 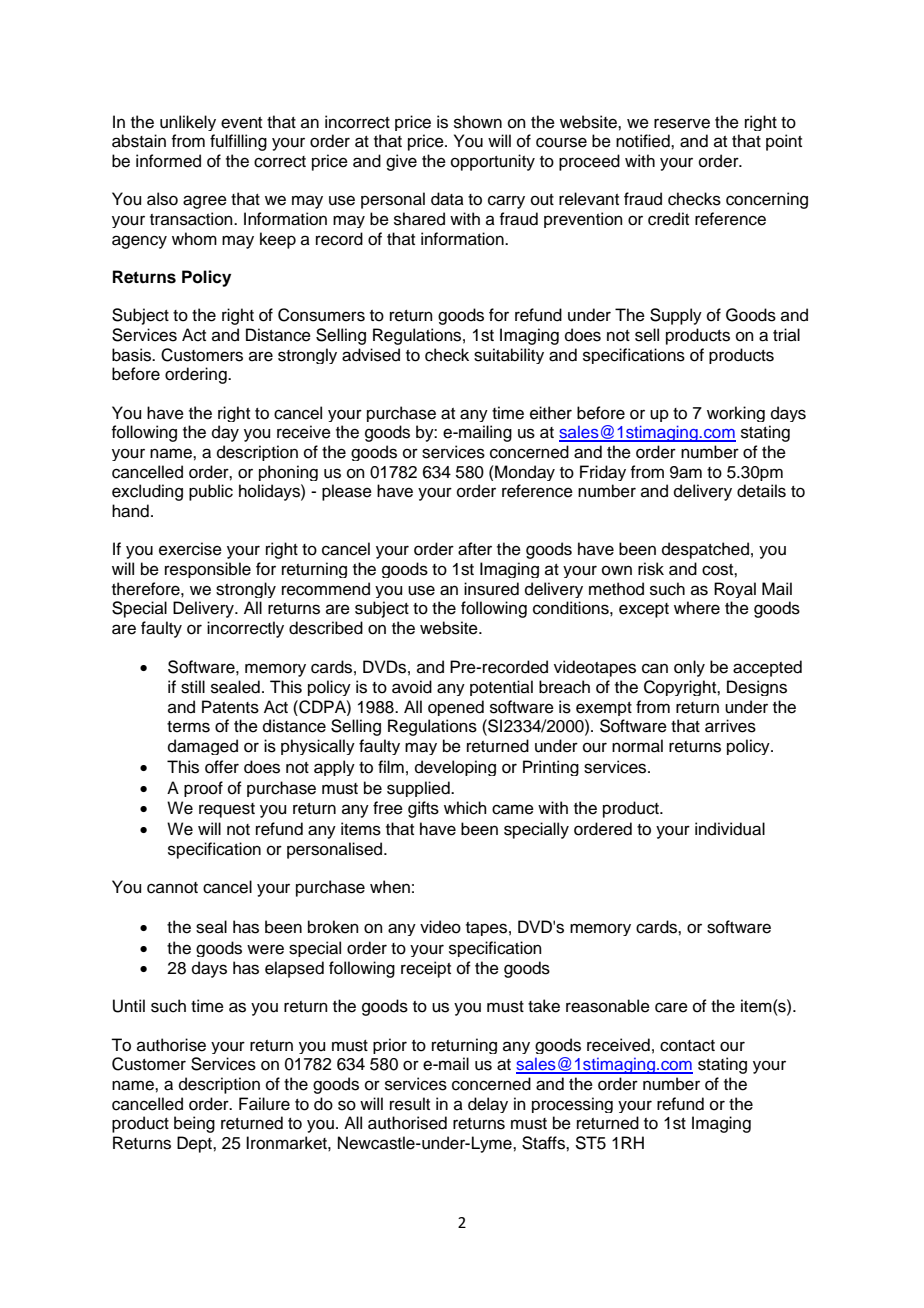 I want to click on opportunity, so click(x=493, y=162).
